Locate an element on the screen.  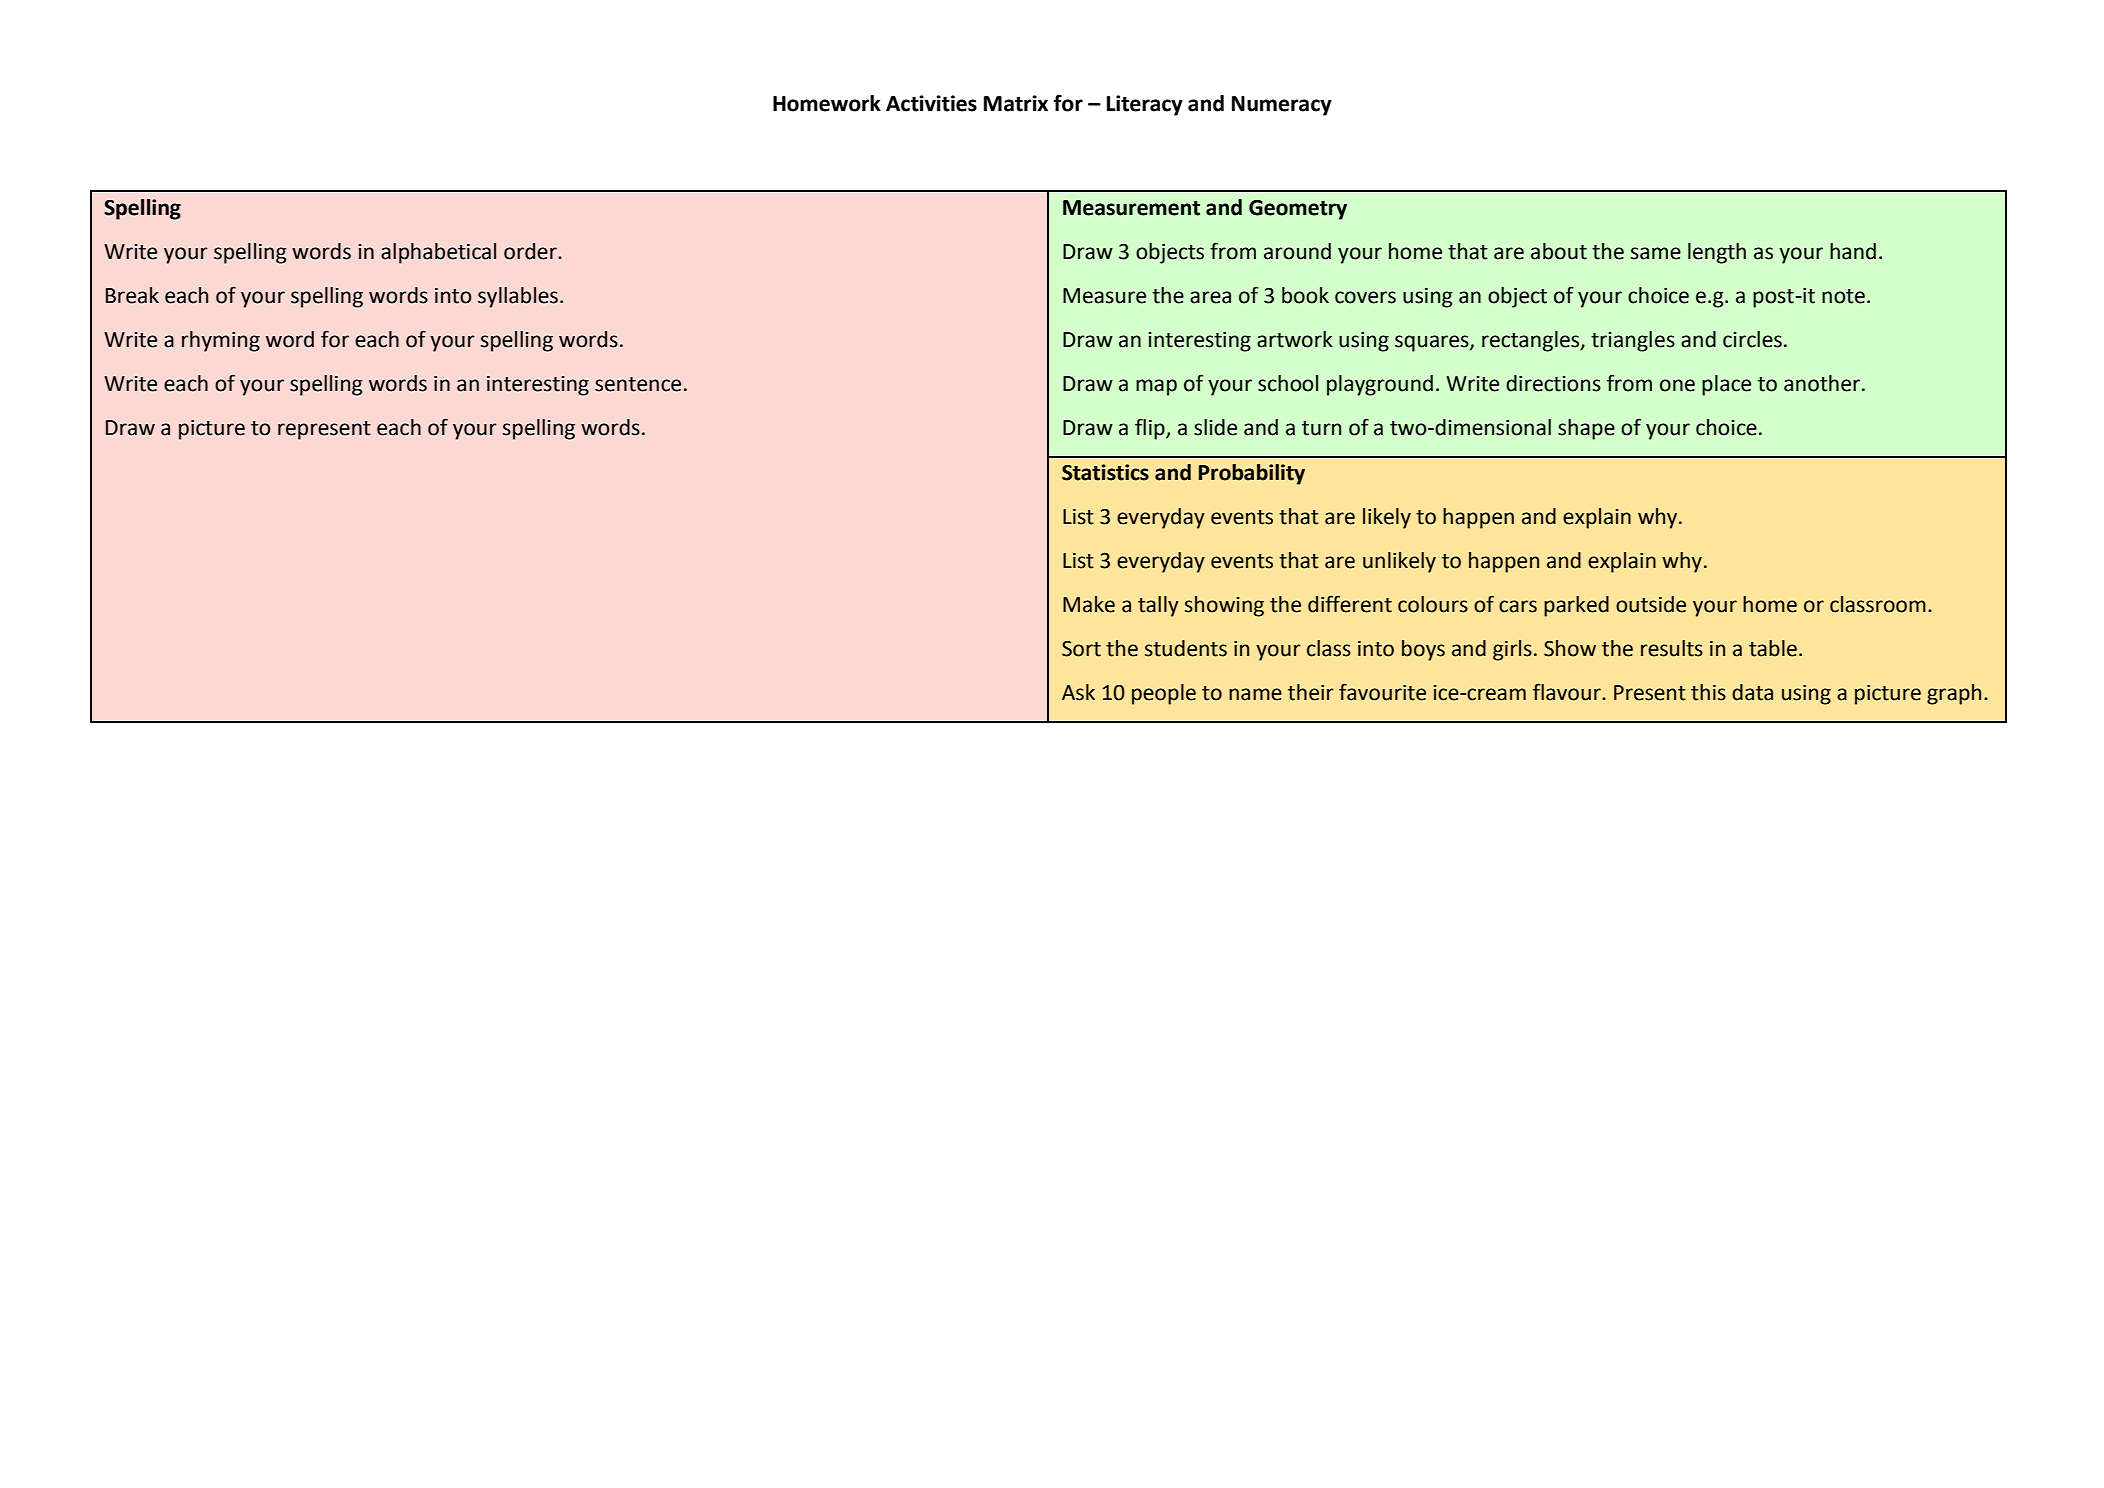
syllables is located at coordinates (518, 297).
